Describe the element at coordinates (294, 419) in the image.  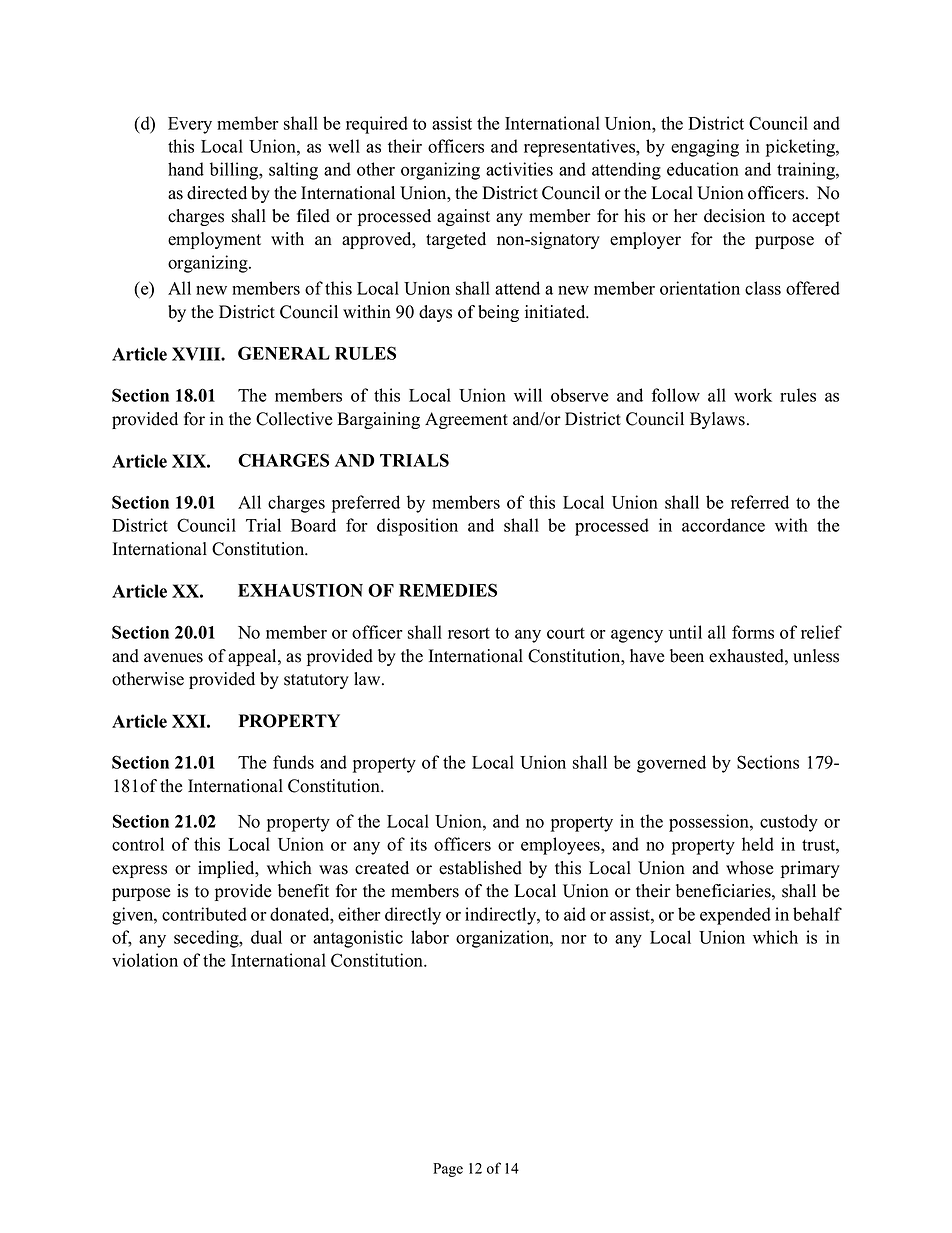
I see `Collective` at that location.
